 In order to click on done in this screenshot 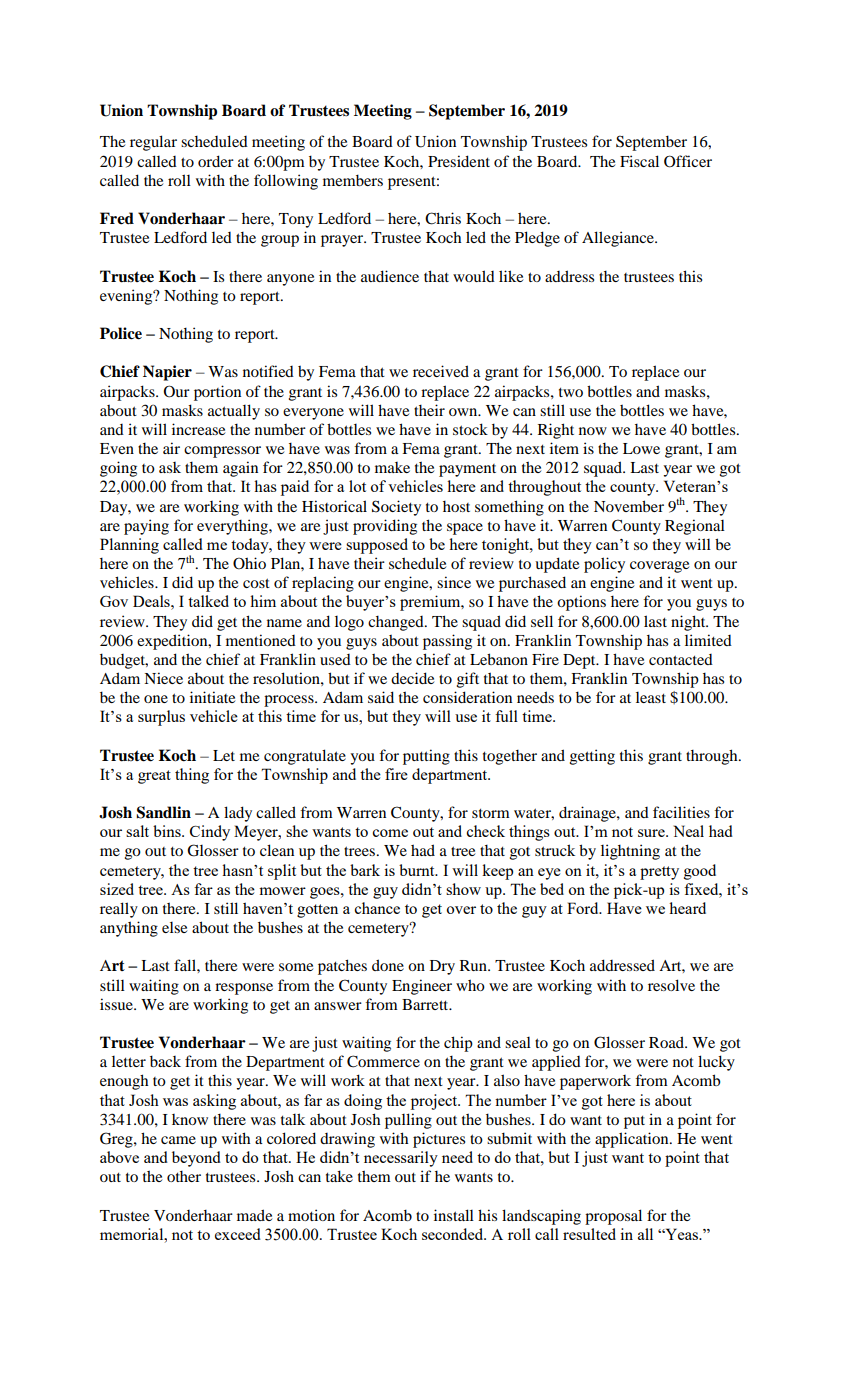, I will do `click(388, 965)`.
